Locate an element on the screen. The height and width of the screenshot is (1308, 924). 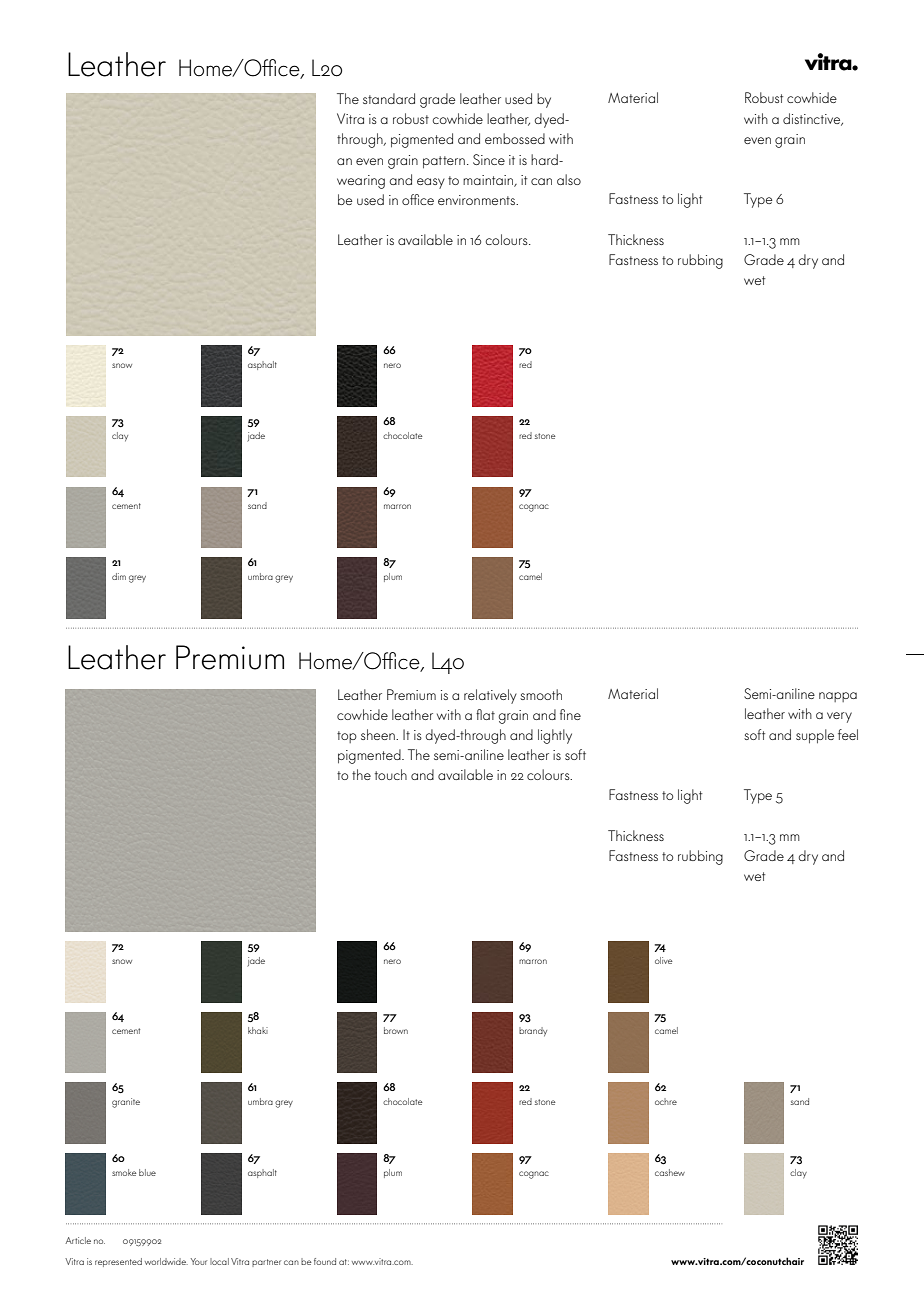
supple is located at coordinates (815, 736).
